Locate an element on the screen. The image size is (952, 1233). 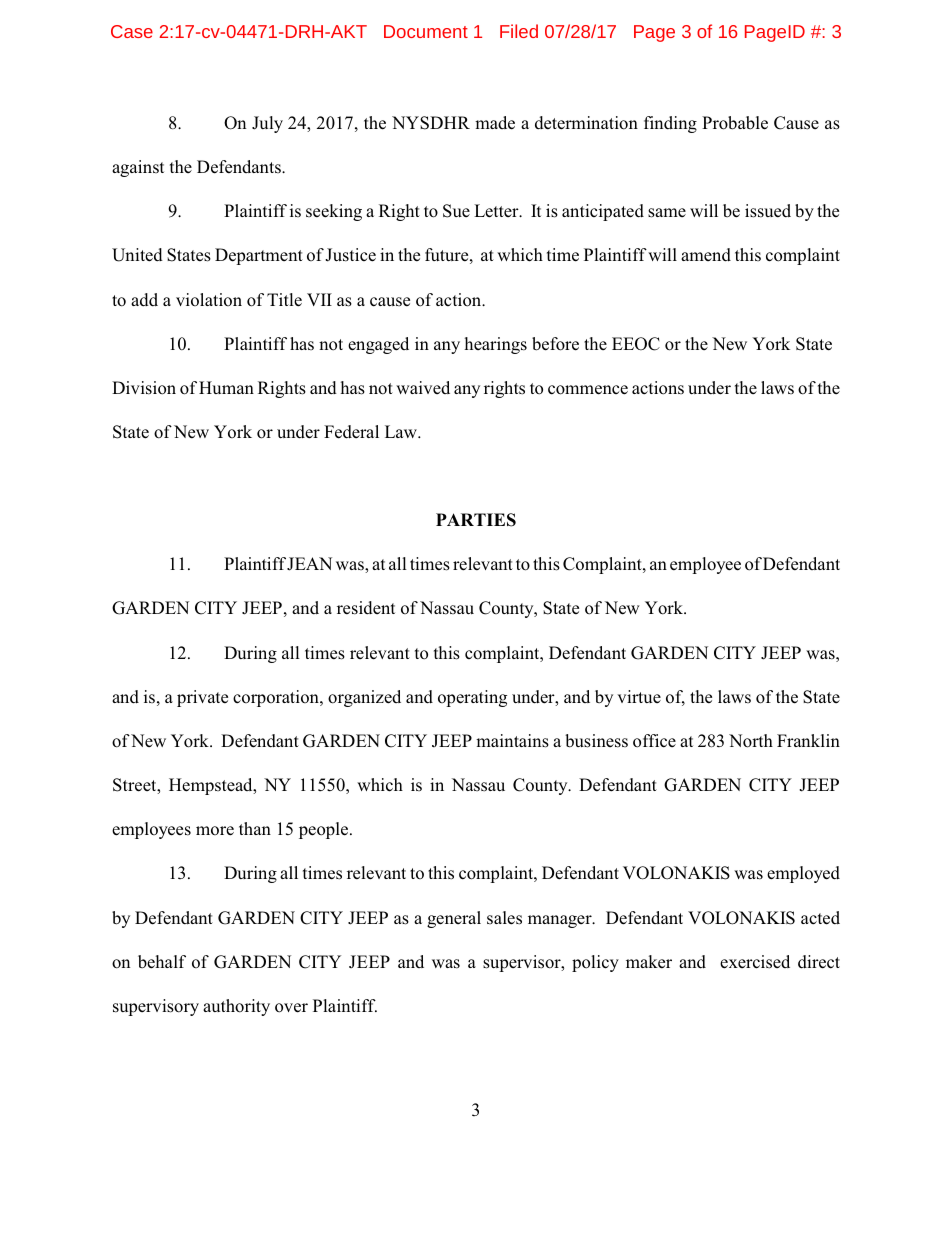
North is located at coordinates (751, 741).
